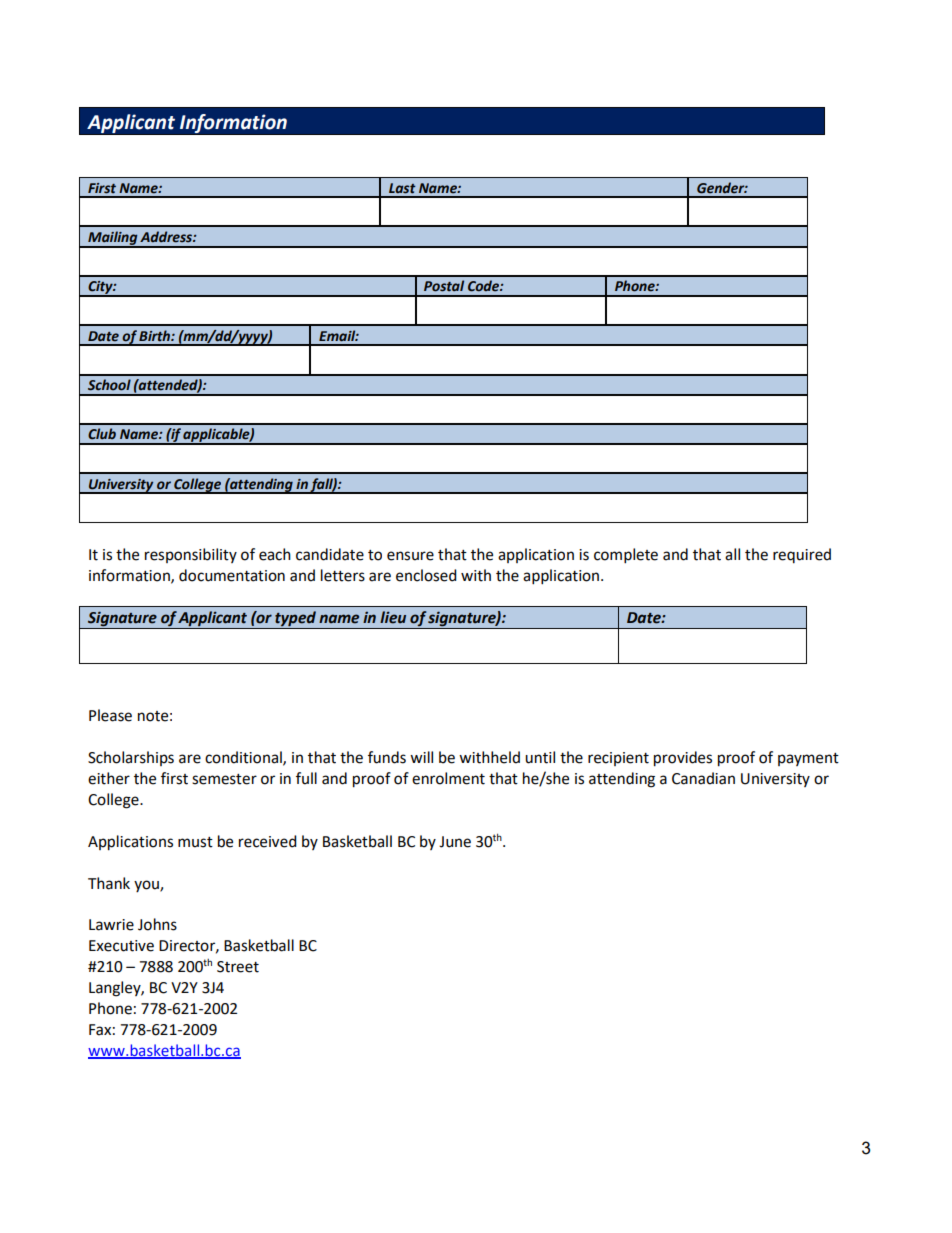 Image resolution: width=952 pixels, height=1233 pixels. What do you see at coordinates (802, 555) in the page?
I see `required` at bounding box center [802, 555].
